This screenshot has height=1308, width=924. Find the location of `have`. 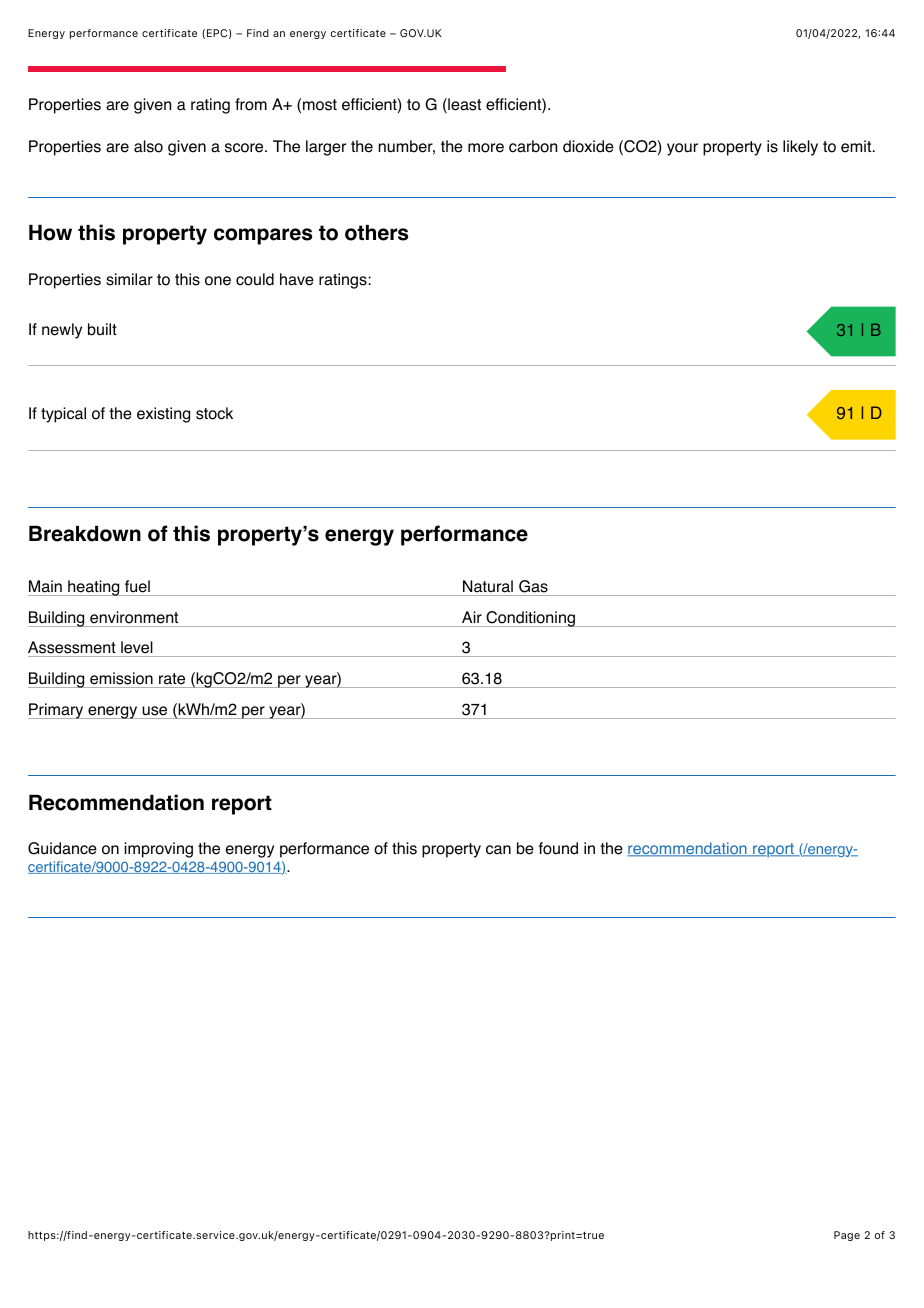

have is located at coordinates (297, 279).
